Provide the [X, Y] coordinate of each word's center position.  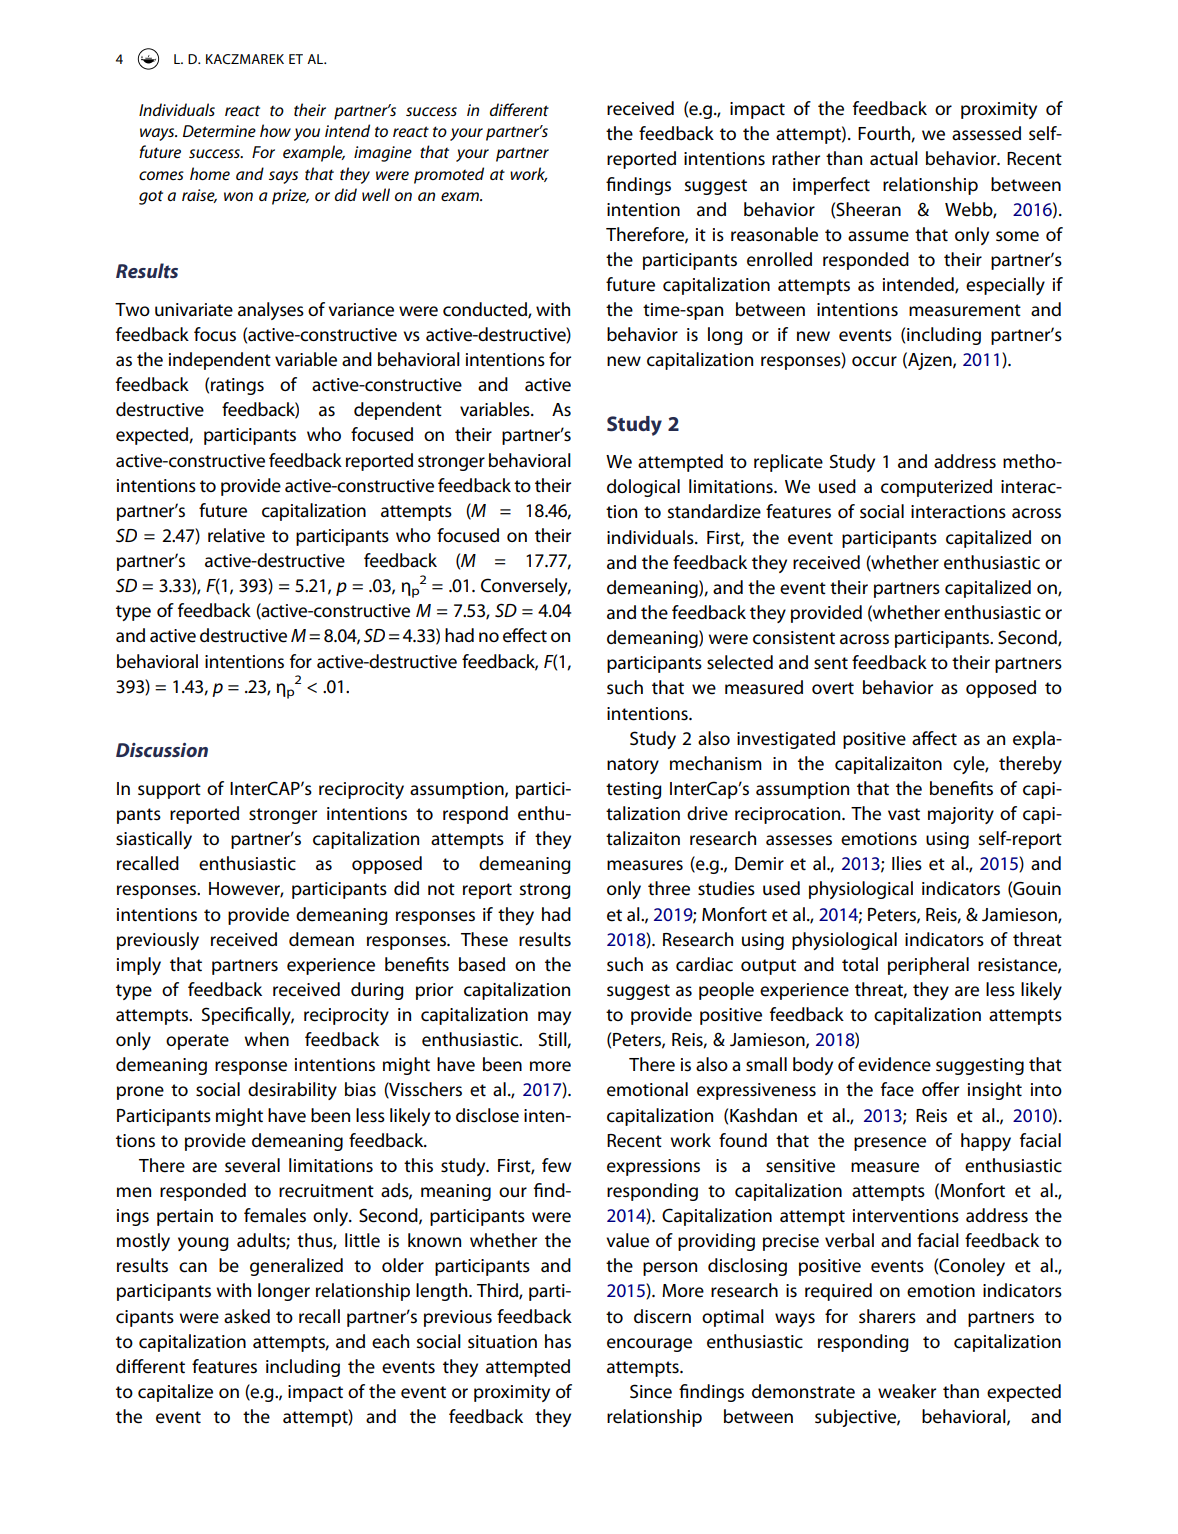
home [210, 173]
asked [247, 1316]
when [267, 1039]
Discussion [162, 750]
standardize [714, 511]
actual [894, 158]
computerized [936, 488]
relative [236, 535]
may [554, 1018]
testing [634, 790]
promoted [449, 175]
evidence [894, 1064]
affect [934, 738]
